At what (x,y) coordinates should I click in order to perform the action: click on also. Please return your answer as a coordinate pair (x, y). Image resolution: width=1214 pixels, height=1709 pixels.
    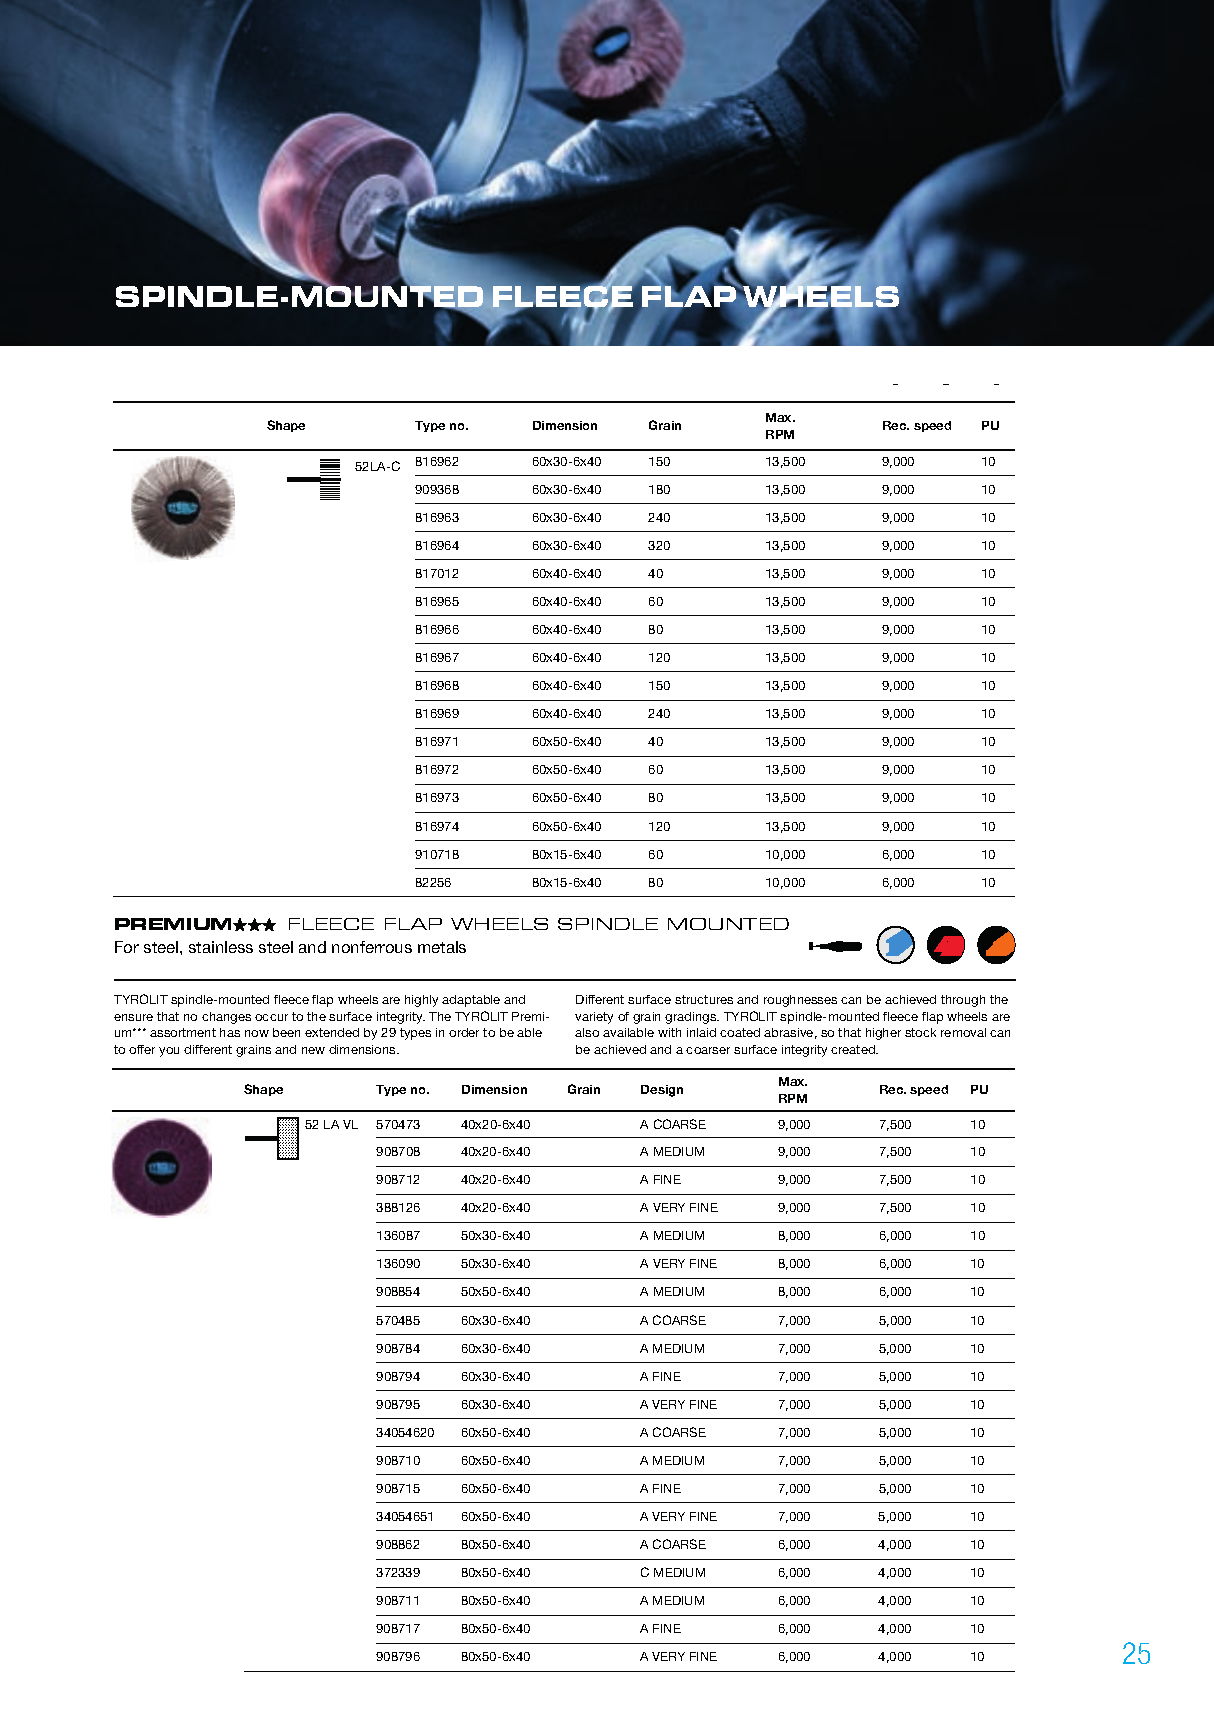
    Looking at the image, I should click on (587, 1032).
